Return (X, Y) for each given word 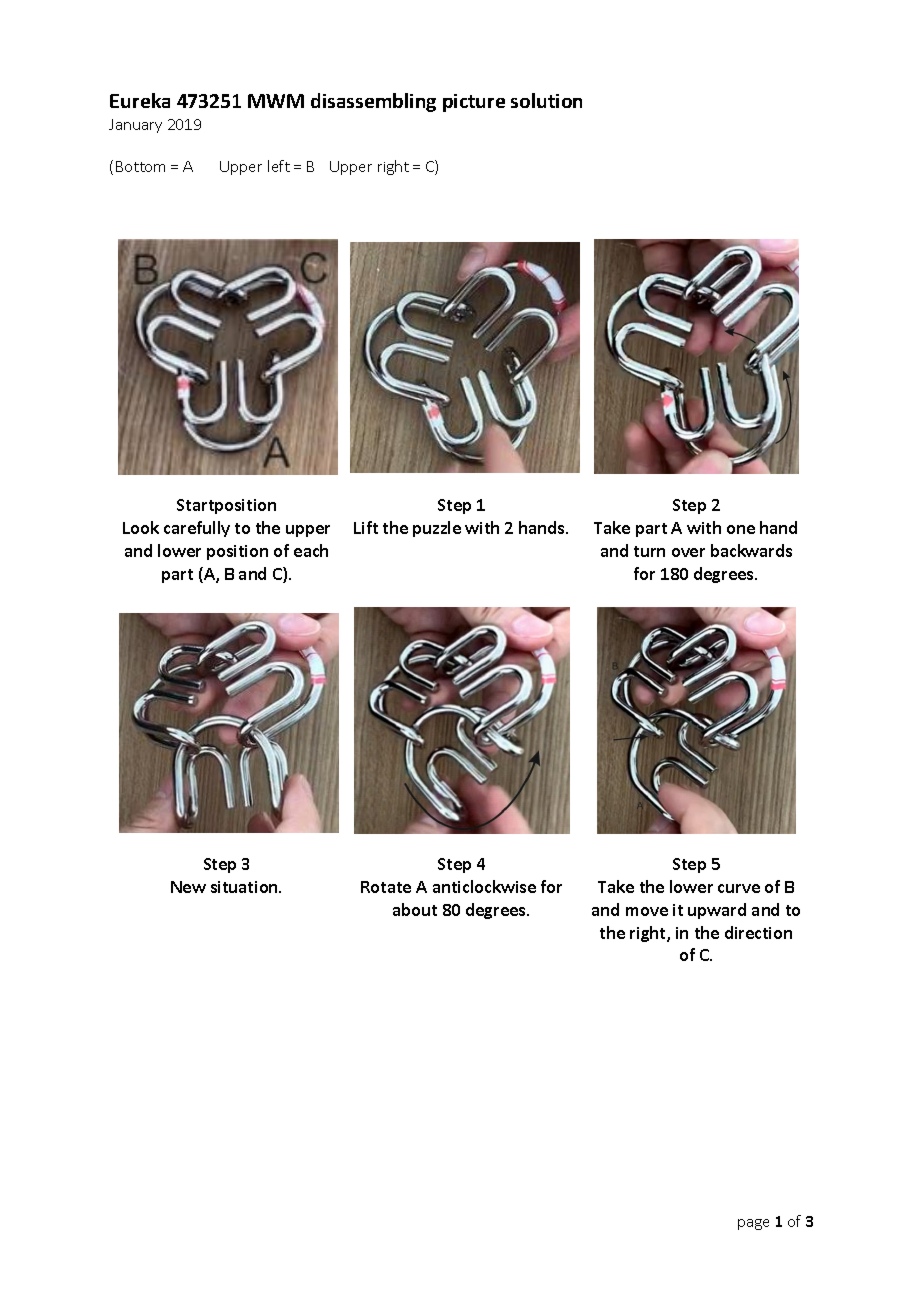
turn (649, 551)
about (415, 909)
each (311, 550)
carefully (197, 529)
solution (546, 100)
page (753, 1224)
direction (758, 932)
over (688, 552)
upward (717, 911)
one (741, 529)
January (135, 126)
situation (245, 887)
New (188, 887)
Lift (366, 527)
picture (474, 103)
